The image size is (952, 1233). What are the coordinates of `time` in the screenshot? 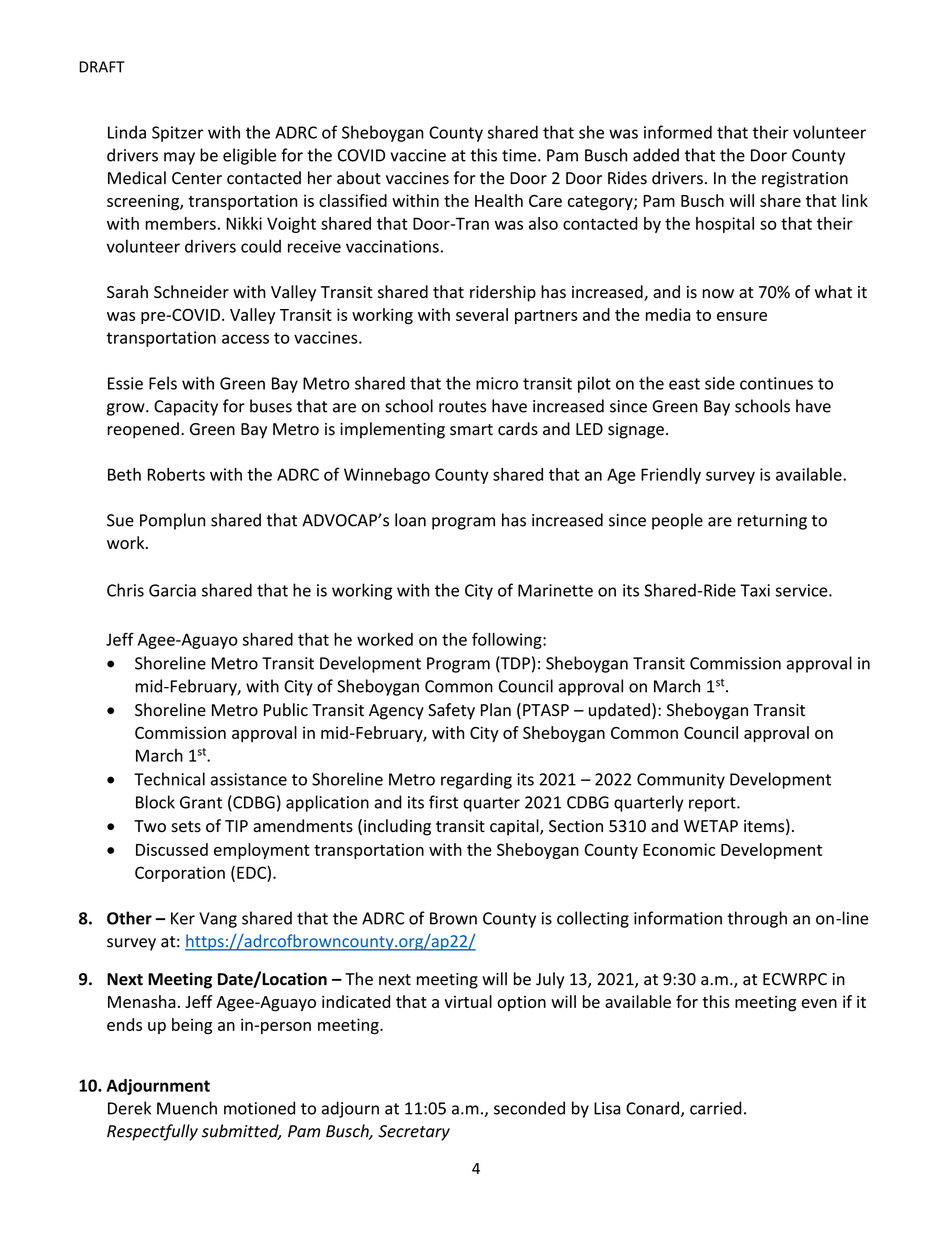 It's located at (519, 155).
